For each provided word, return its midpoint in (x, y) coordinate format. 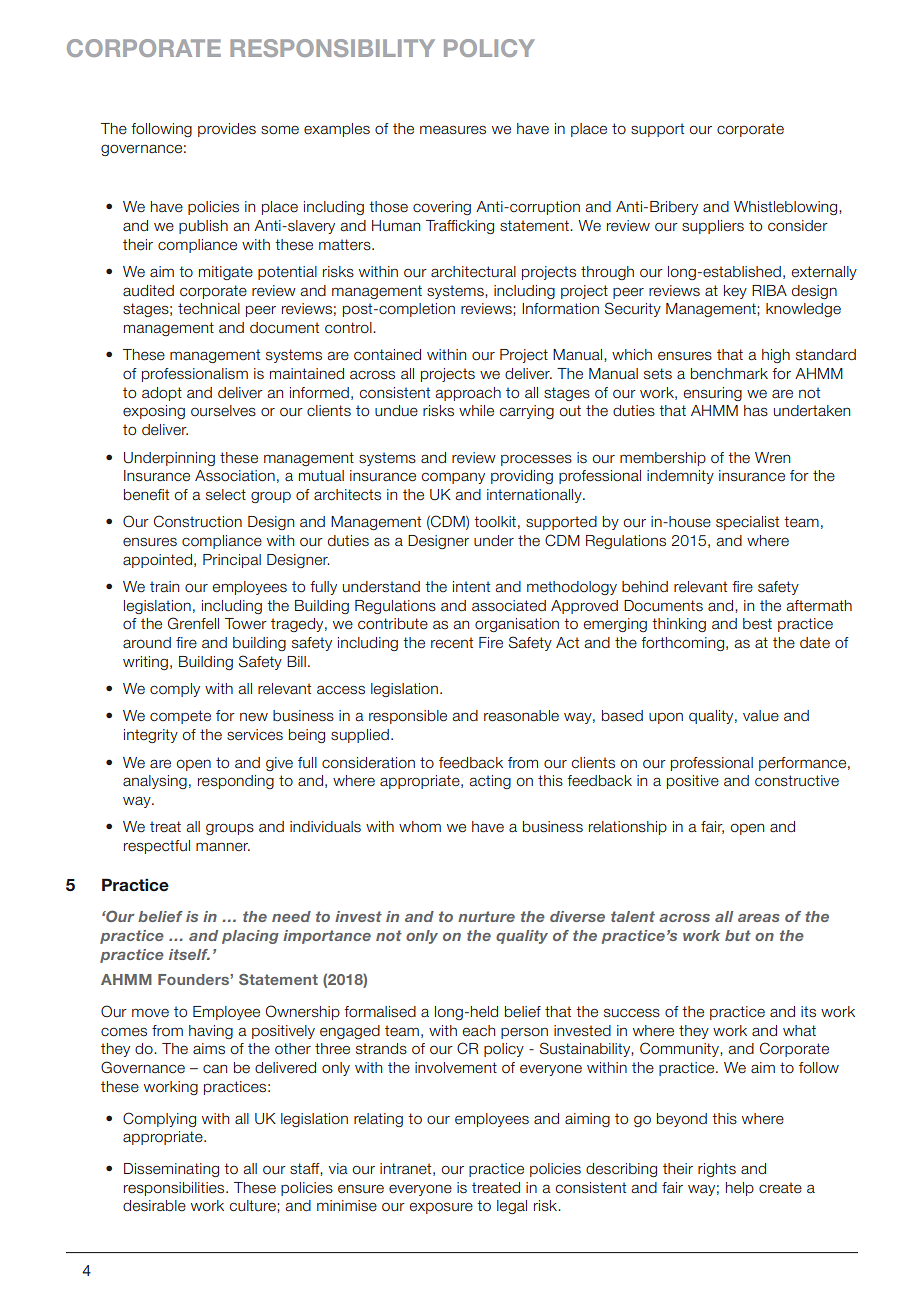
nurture (486, 916)
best (757, 624)
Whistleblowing (787, 208)
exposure (441, 1208)
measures (453, 130)
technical (209, 309)
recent (452, 643)
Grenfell (193, 623)
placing (250, 937)
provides (227, 130)
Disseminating (171, 1170)
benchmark (729, 374)
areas (759, 918)
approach (468, 394)
